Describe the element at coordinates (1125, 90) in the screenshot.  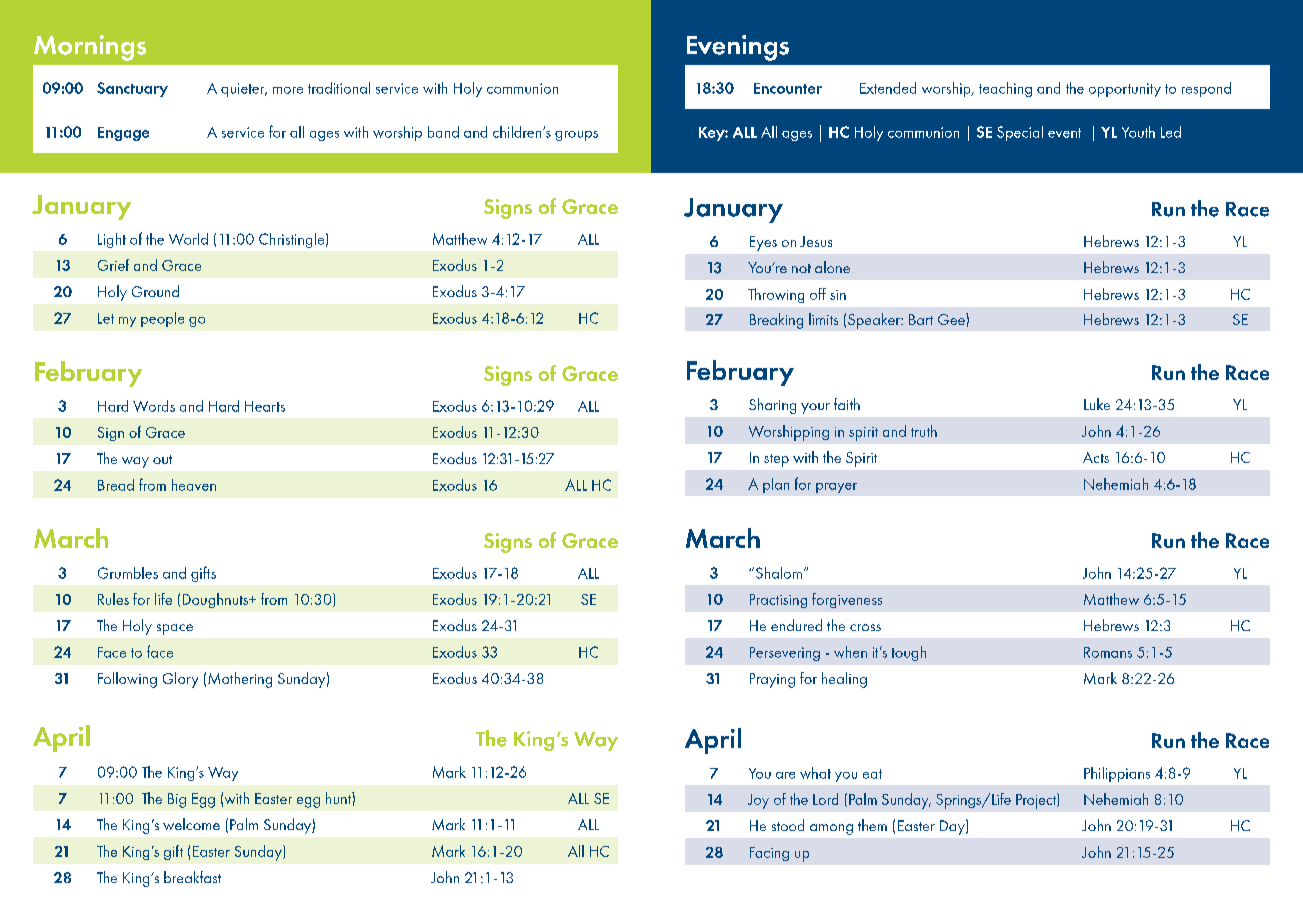
I see `opportunity` at that location.
